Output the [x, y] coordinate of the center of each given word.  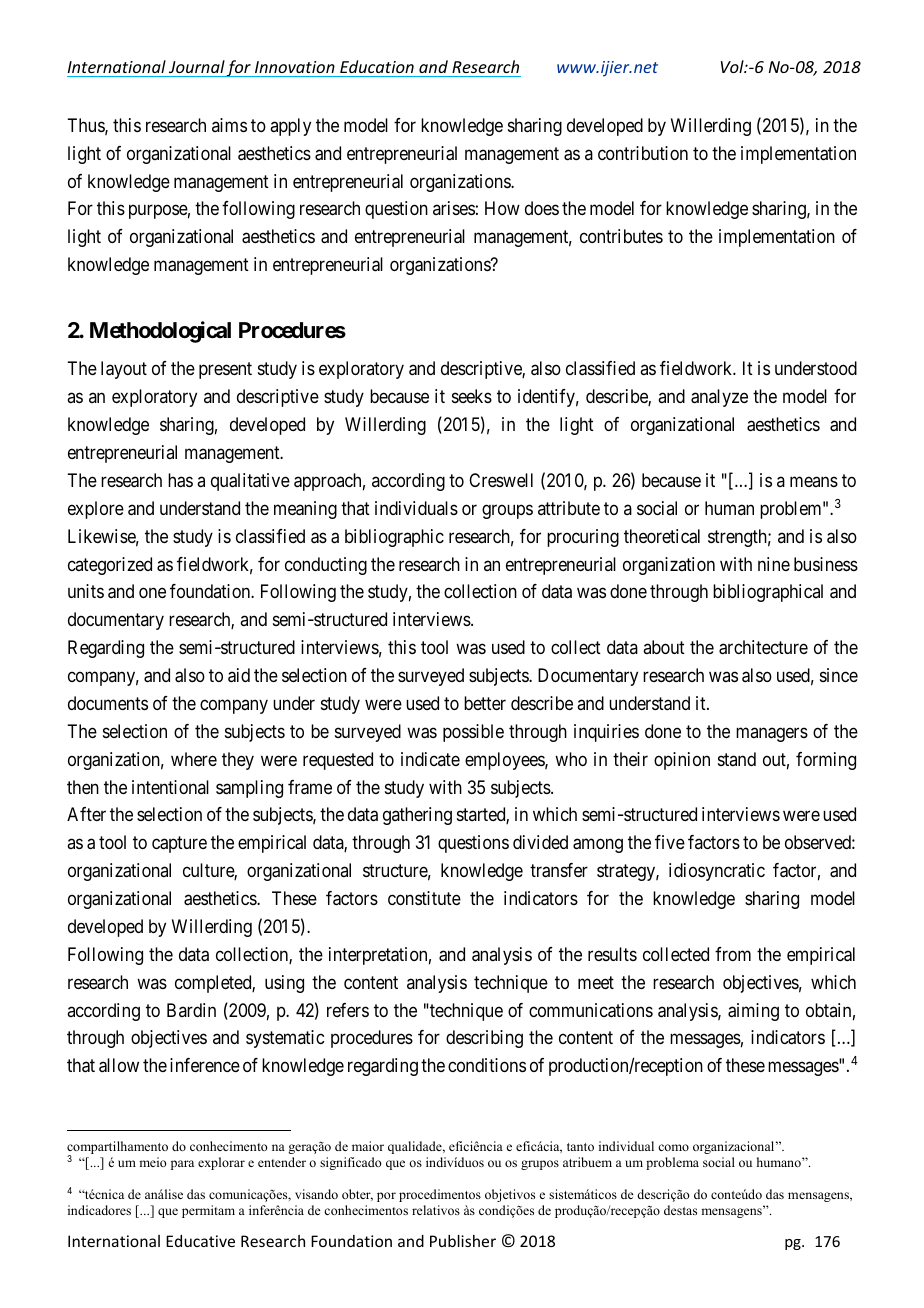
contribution [643, 153]
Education [377, 66]
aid [239, 675]
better [485, 703]
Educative [200, 1241]
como [673, 1147]
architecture [763, 647]
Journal [197, 66]
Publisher [463, 1241]
